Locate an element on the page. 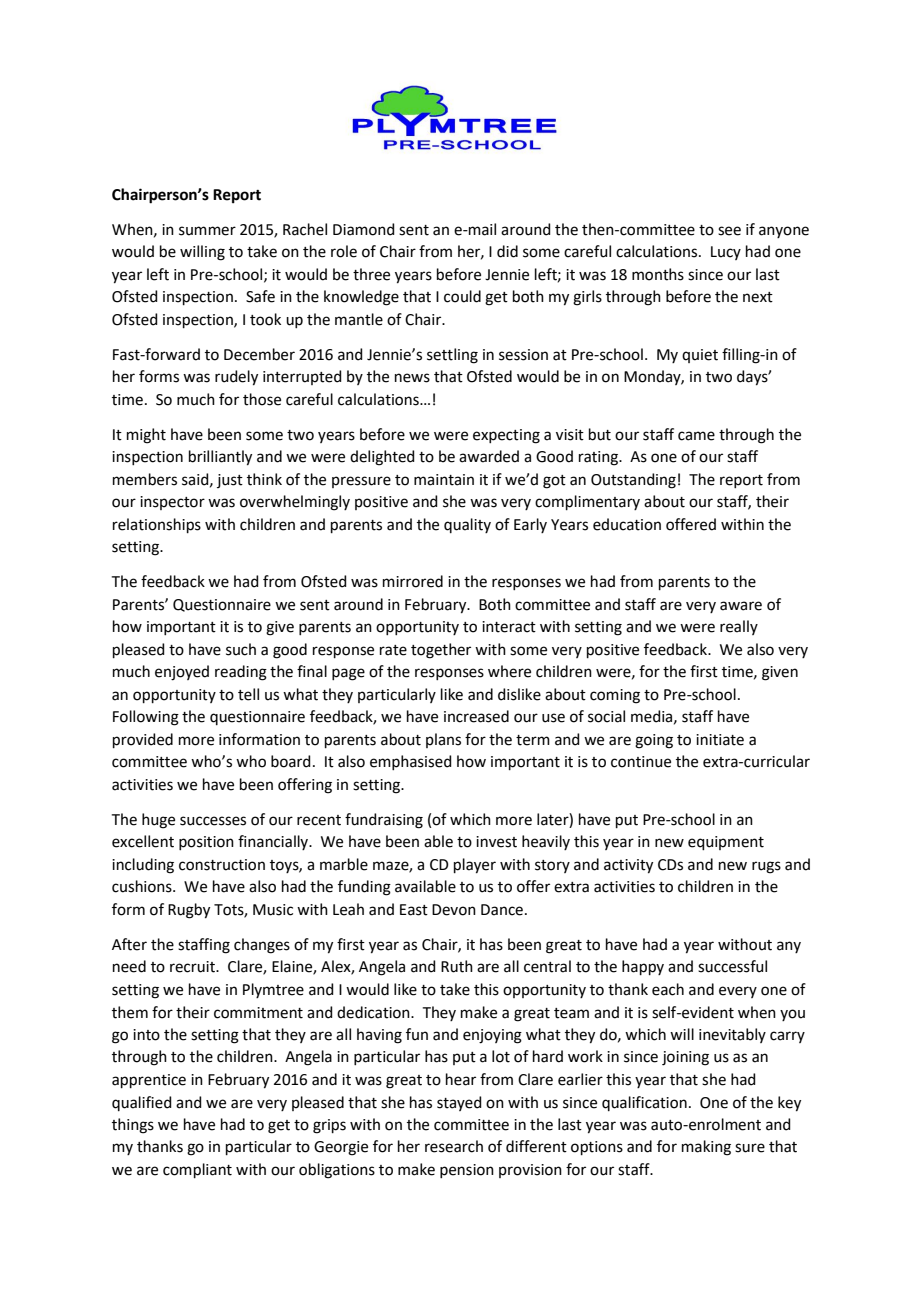 Image resolution: width=924 pixels, height=1308 pixels. aware is located at coordinates (741, 606).
